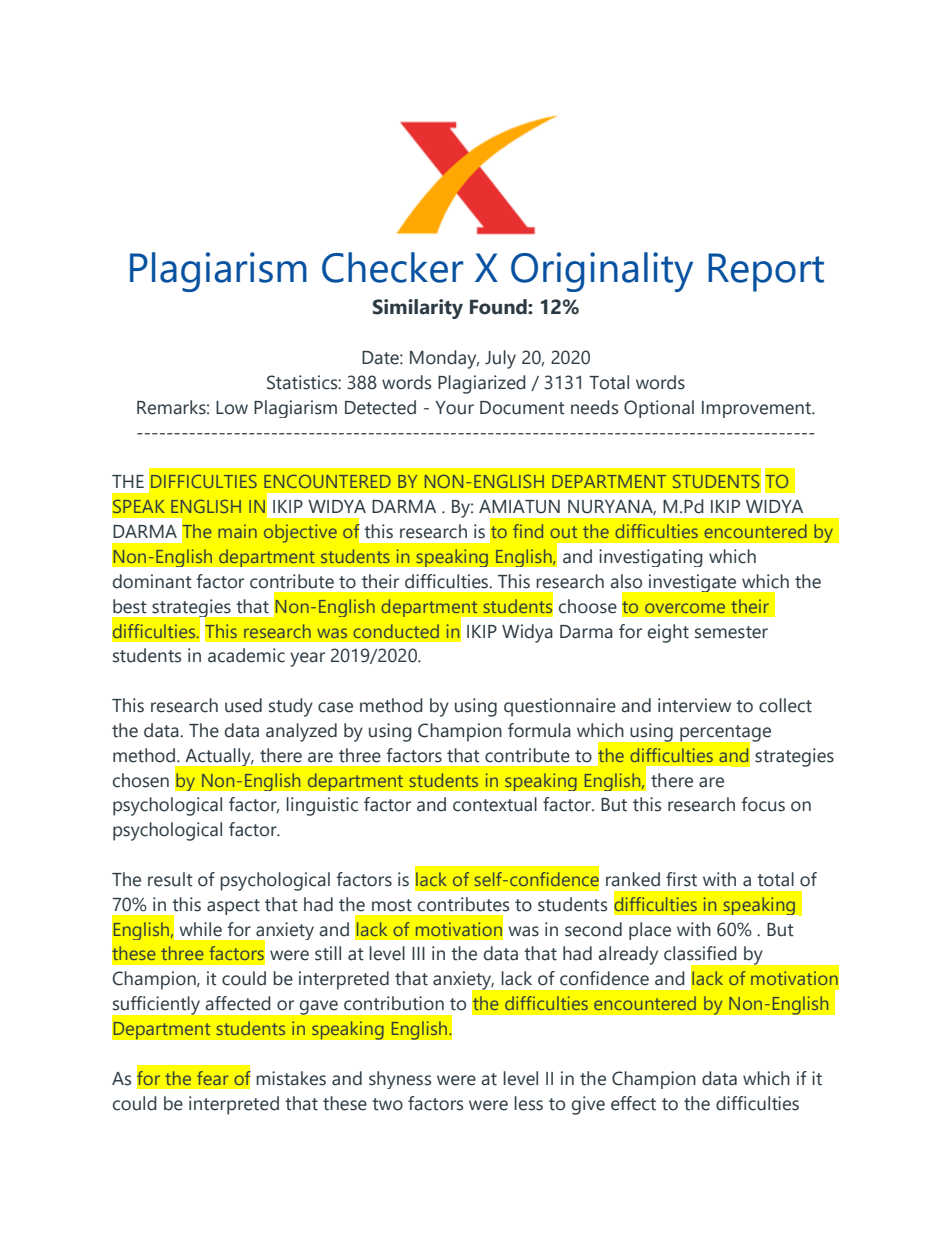 This screenshot has width=952, height=1233. What do you see at coordinates (418, 309) in the screenshot?
I see `Similarity` at bounding box center [418, 309].
